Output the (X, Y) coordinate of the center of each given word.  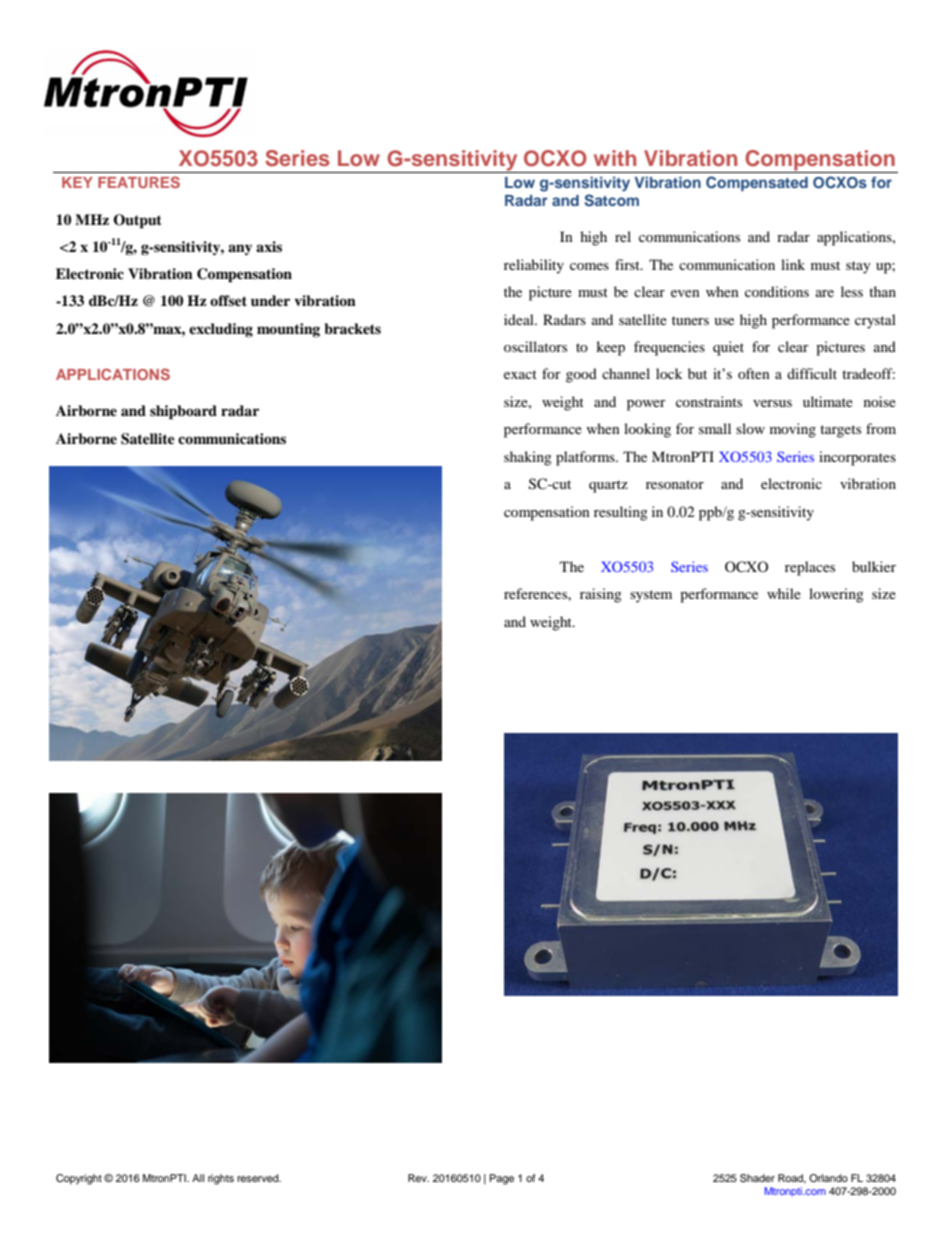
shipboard (183, 412)
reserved (259, 1178)
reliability (534, 266)
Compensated (757, 183)
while (784, 593)
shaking (528, 458)
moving (793, 430)
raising (601, 595)
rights (221, 1179)
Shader (757, 1178)
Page (502, 1179)
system (651, 596)
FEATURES (139, 182)
